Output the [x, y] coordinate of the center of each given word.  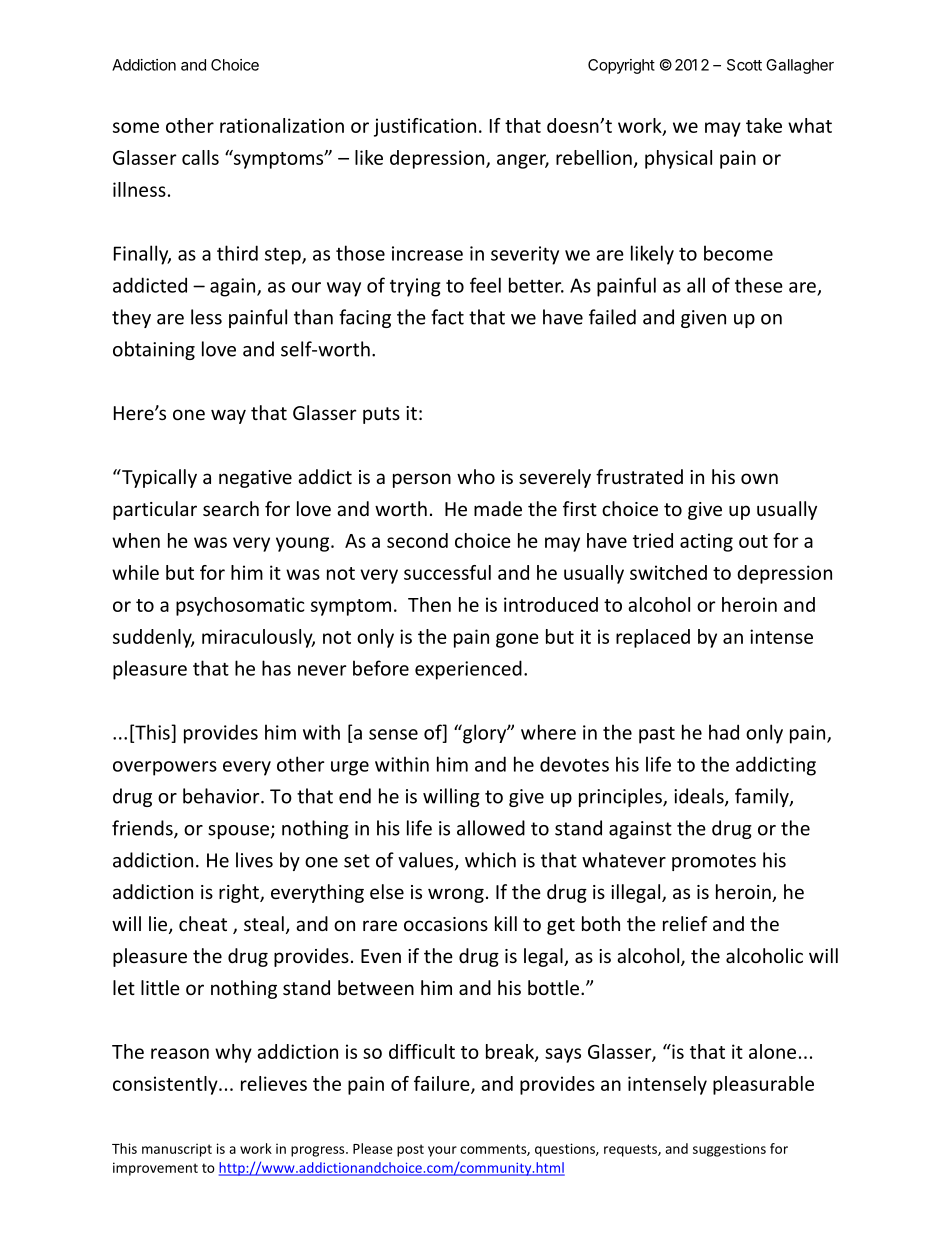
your [442, 1151]
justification [425, 127]
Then [429, 604]
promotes [714, 862]
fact [447, 317]
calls [200, 157]
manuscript [177, 1150]
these [759, 285]
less [206, 317]
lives [254, 860]
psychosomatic [240, 606]
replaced [653, 638]
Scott [744, 65]
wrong [456, 895]
